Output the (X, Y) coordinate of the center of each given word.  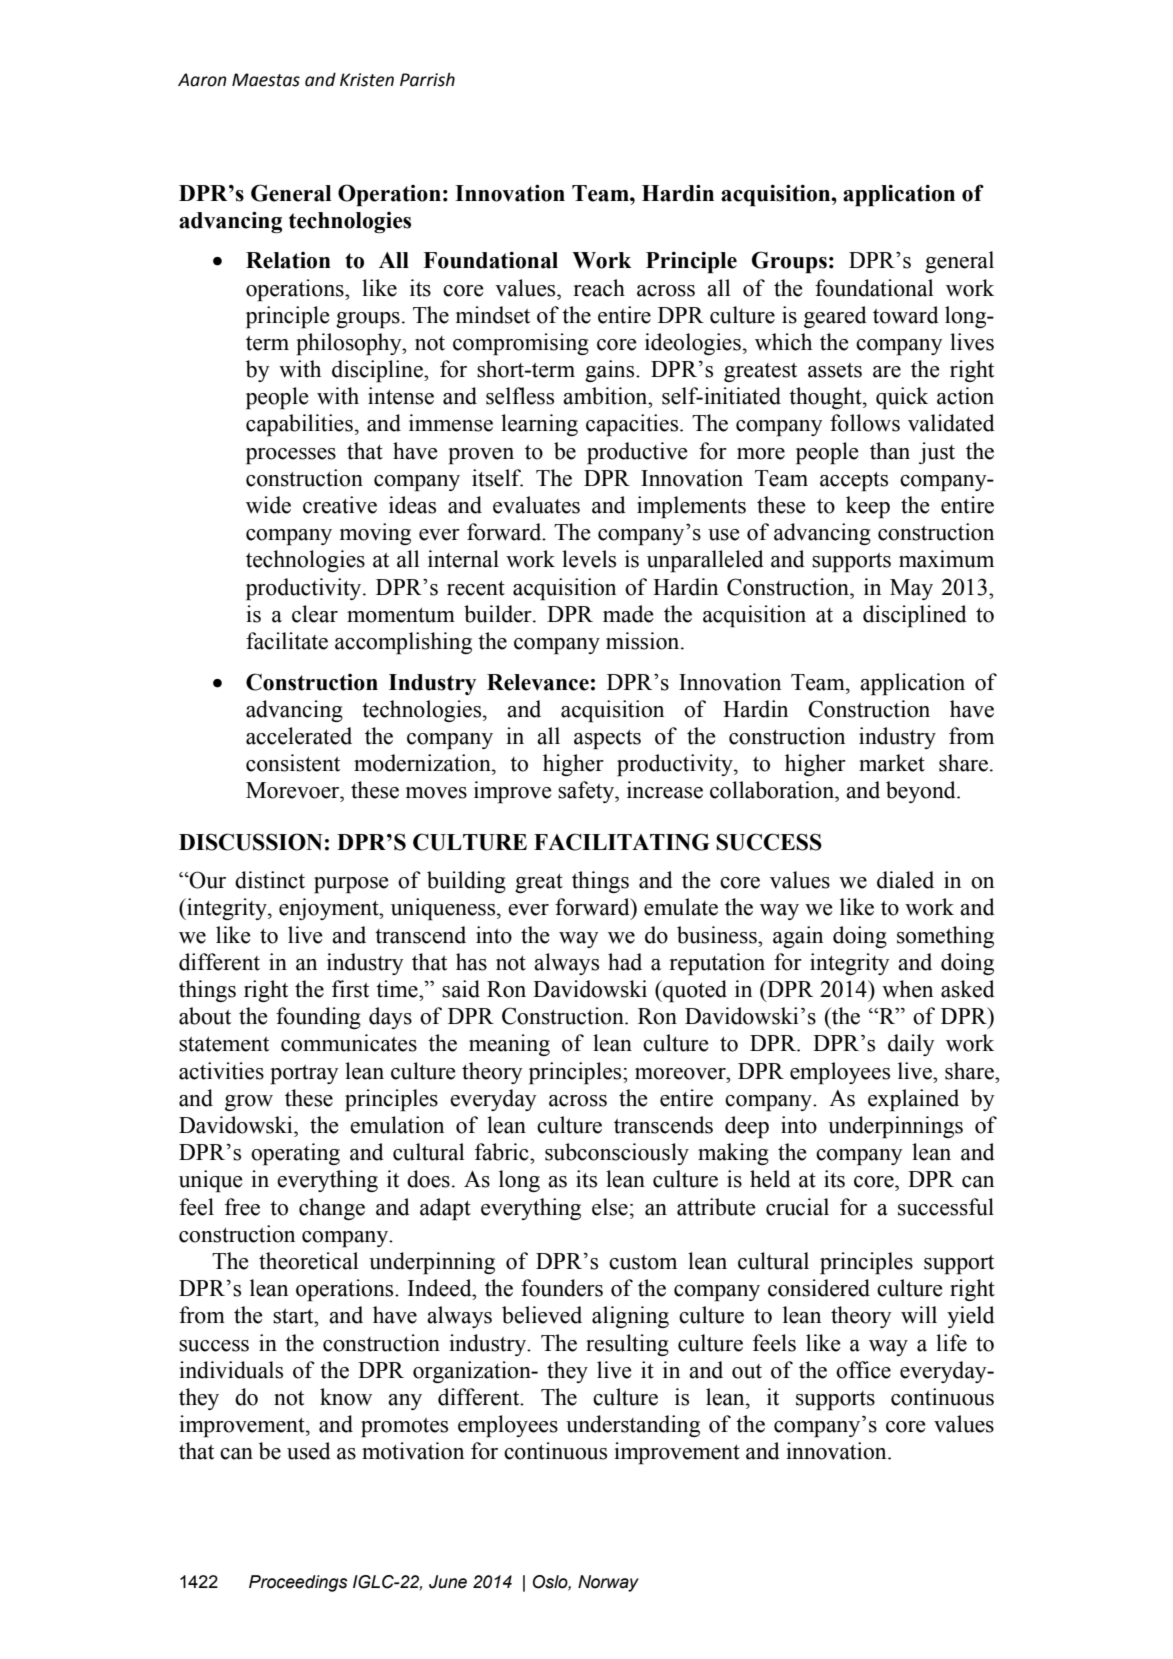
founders (562, 1288)
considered (819, 1288)
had (625, 962)
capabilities (299, 425)
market (892, 763)
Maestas (266, 80)
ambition (606, 396)
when (907, 989)
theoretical (308, 1261)
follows (865, 423)
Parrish (427, 79)
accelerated (299, 736)
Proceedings (298, 1583)
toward (906, 315)
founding (318, 1018)
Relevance (538, 682)
